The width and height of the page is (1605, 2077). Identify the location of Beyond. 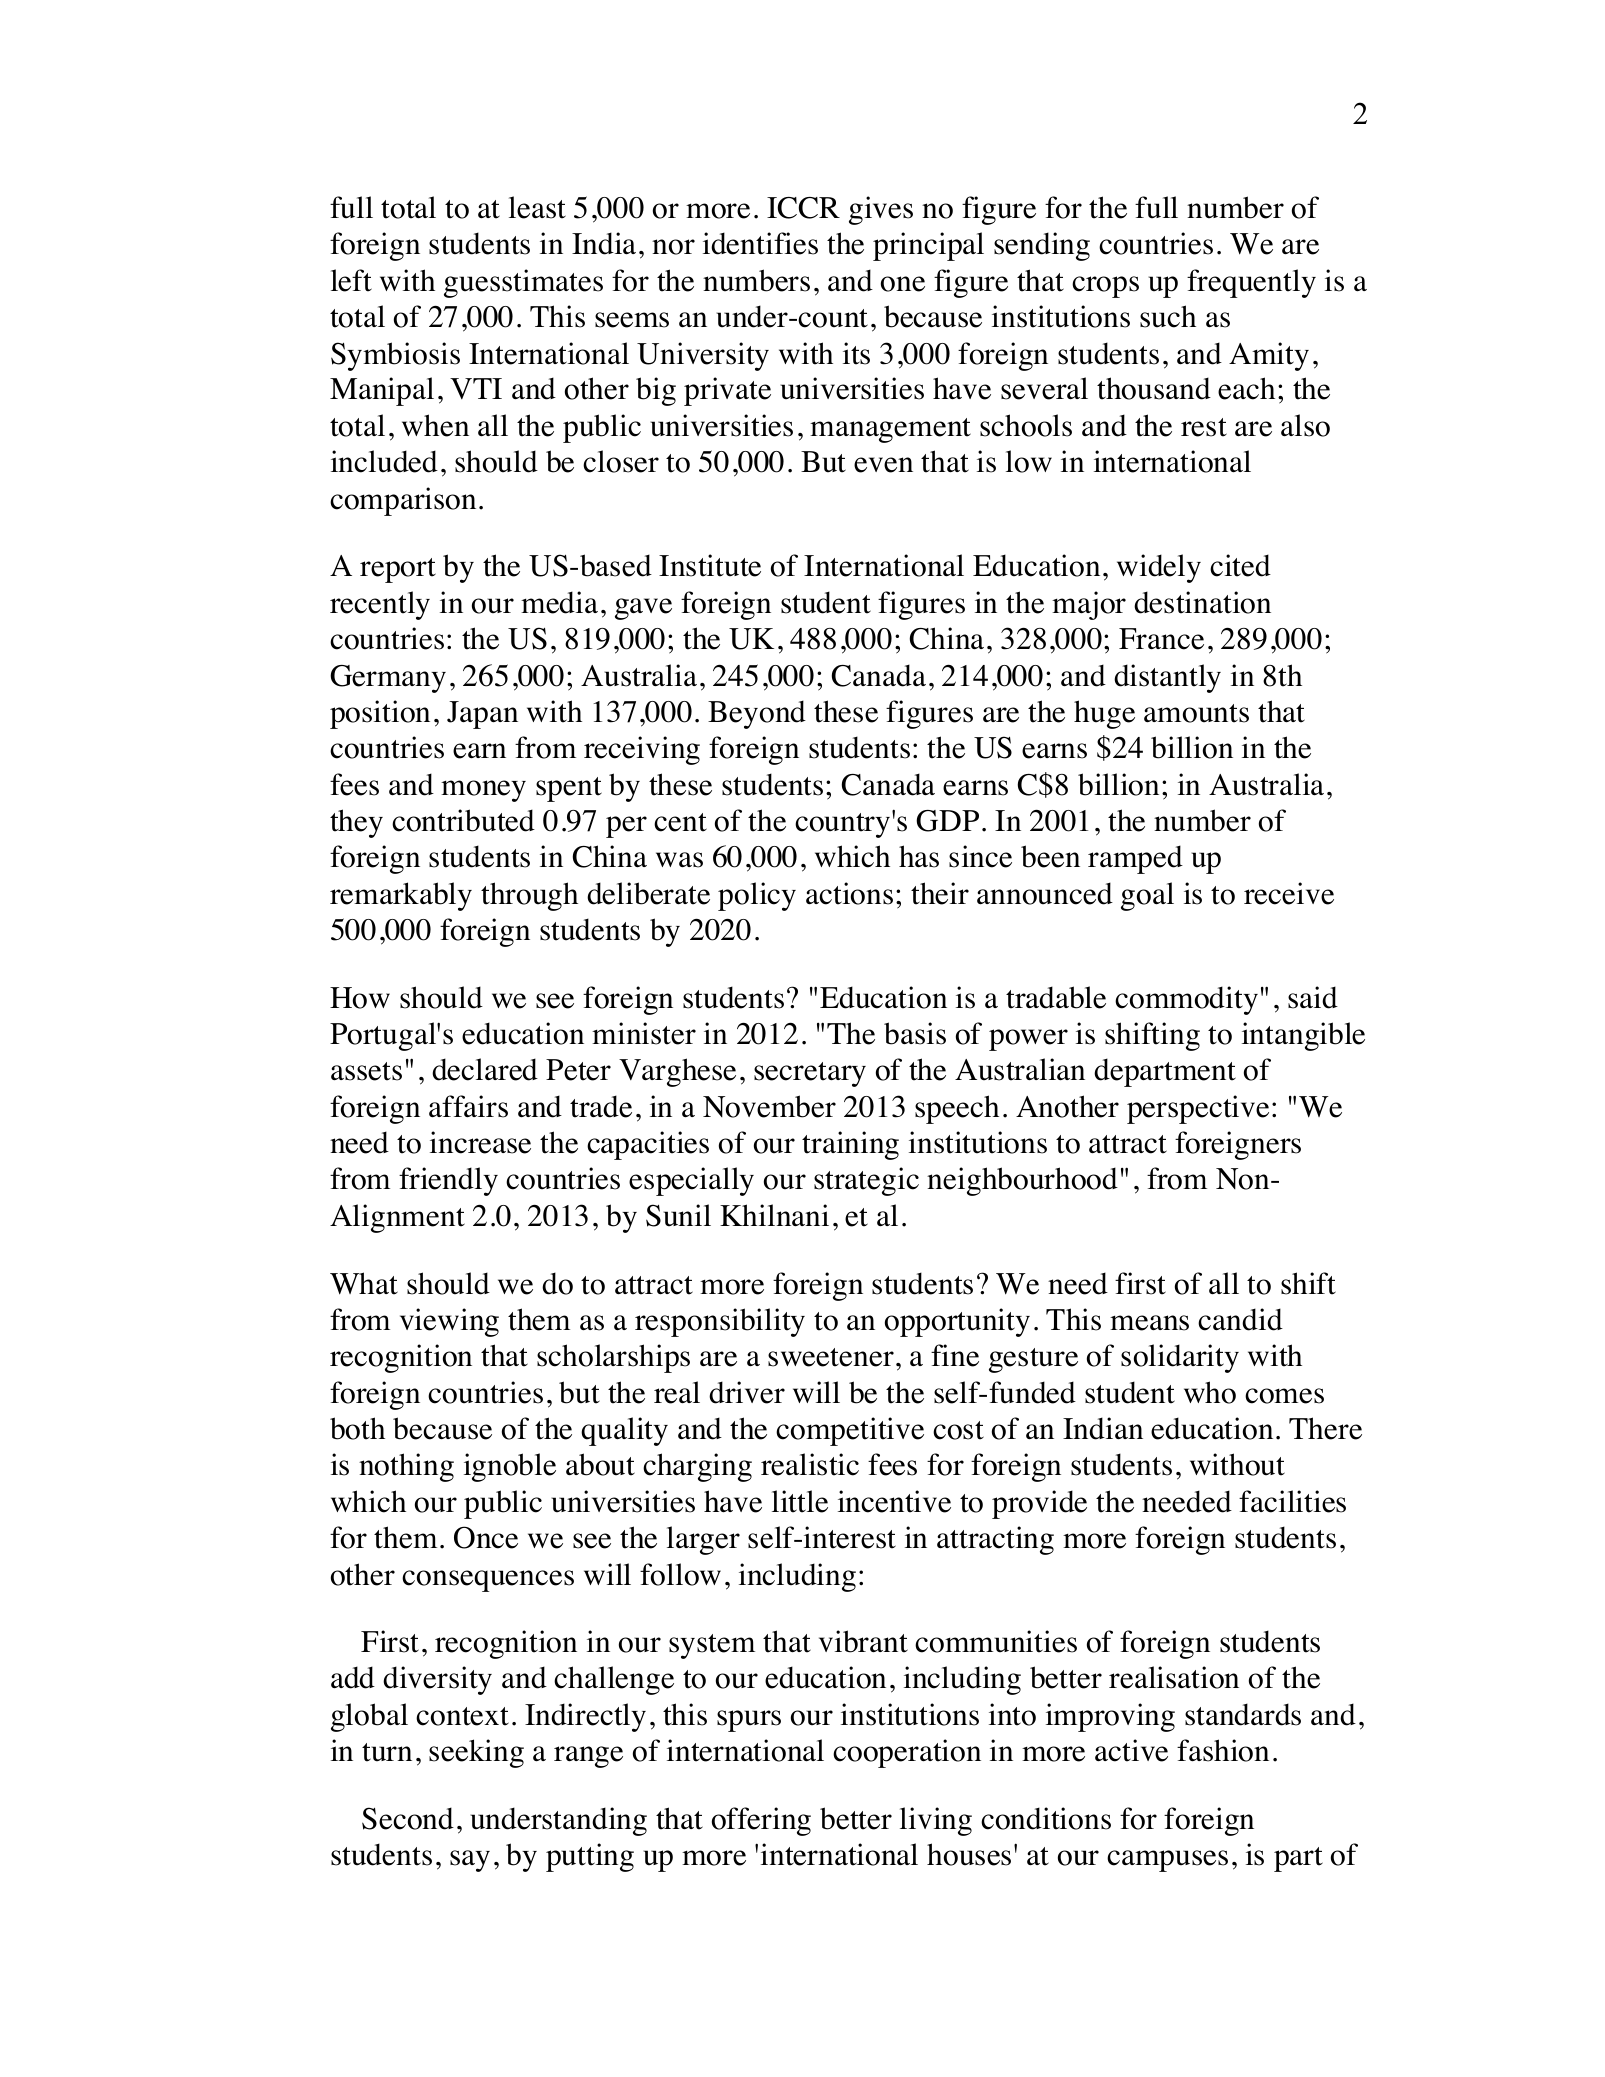
(757, 714).
